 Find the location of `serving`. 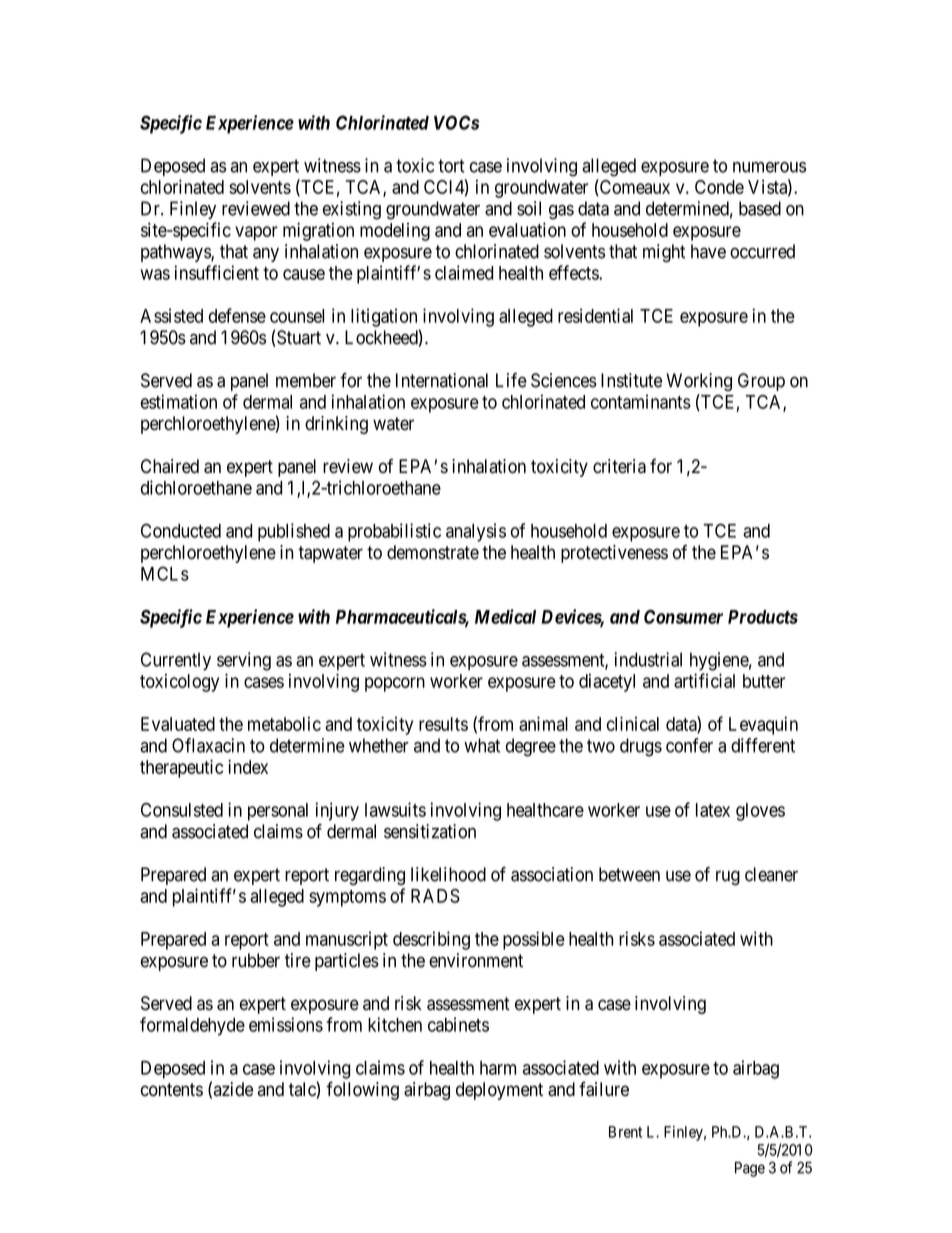

serving is located at coordinates (244, 661).
